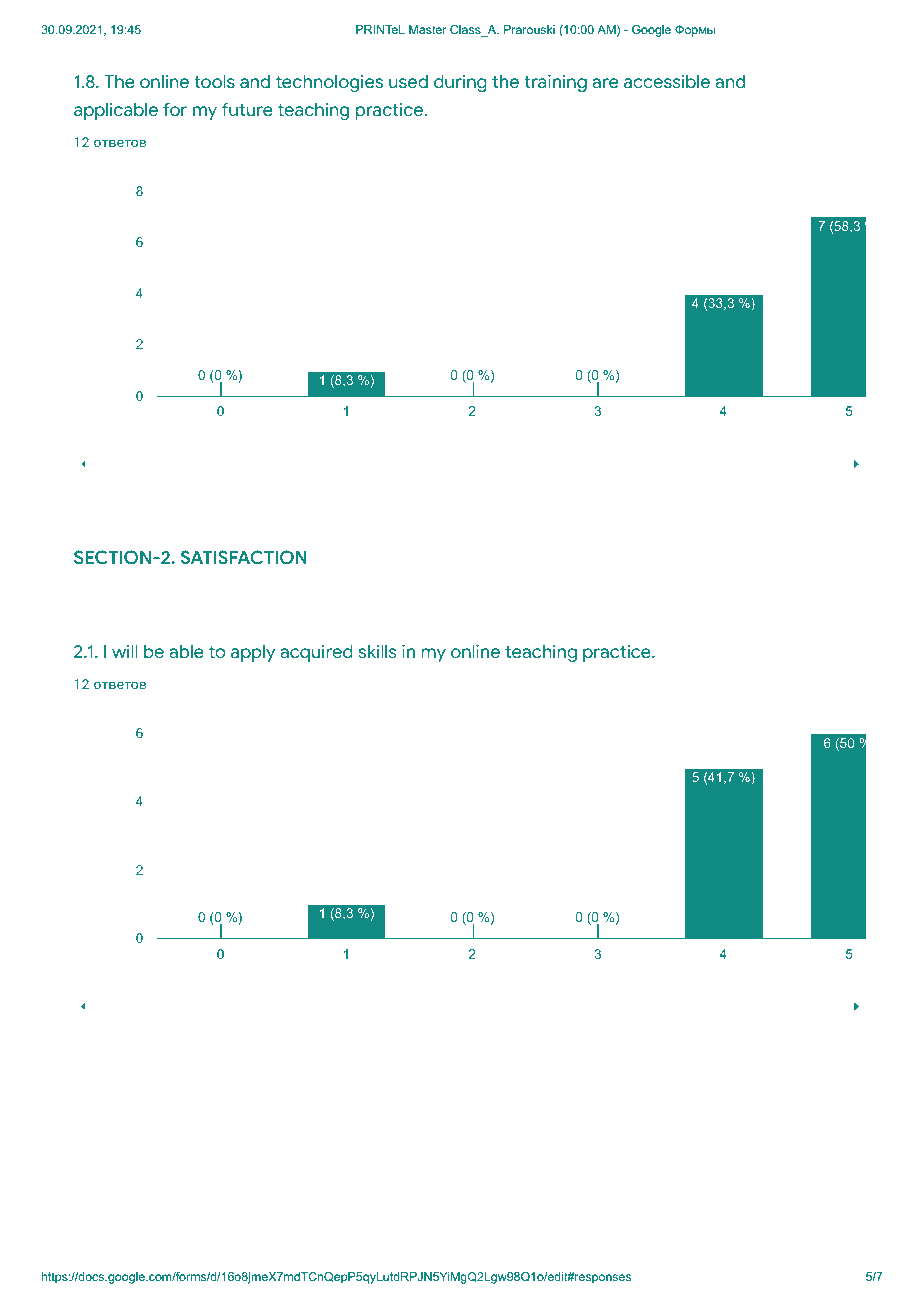 This screenshot has height=1308, width=924. What do you see at coordinates (460, 83) in the screenshot?
I see `during` at bounding box center [460, 83].
